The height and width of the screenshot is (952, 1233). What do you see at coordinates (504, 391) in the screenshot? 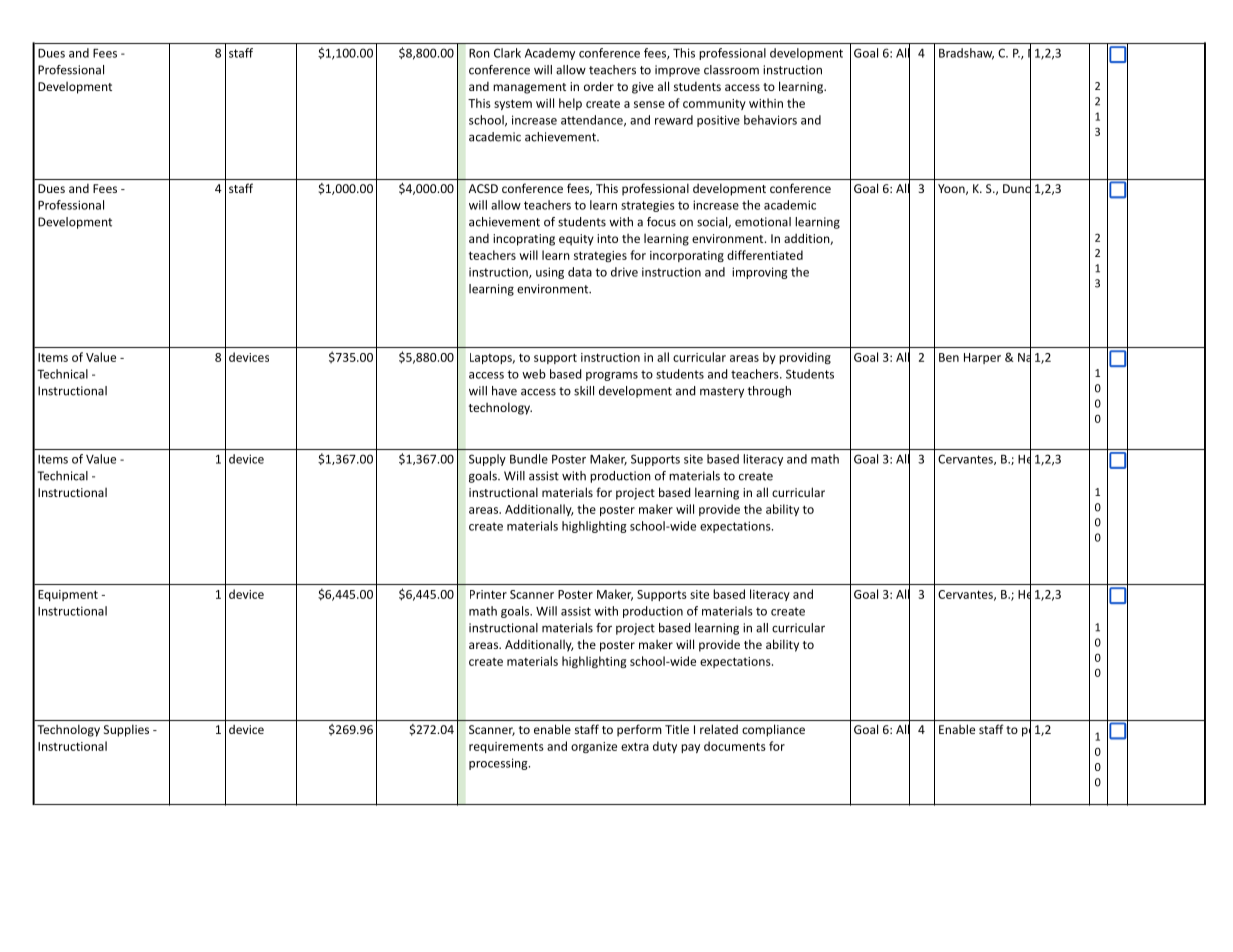
I see `have` at bounding box center [504, 391].
